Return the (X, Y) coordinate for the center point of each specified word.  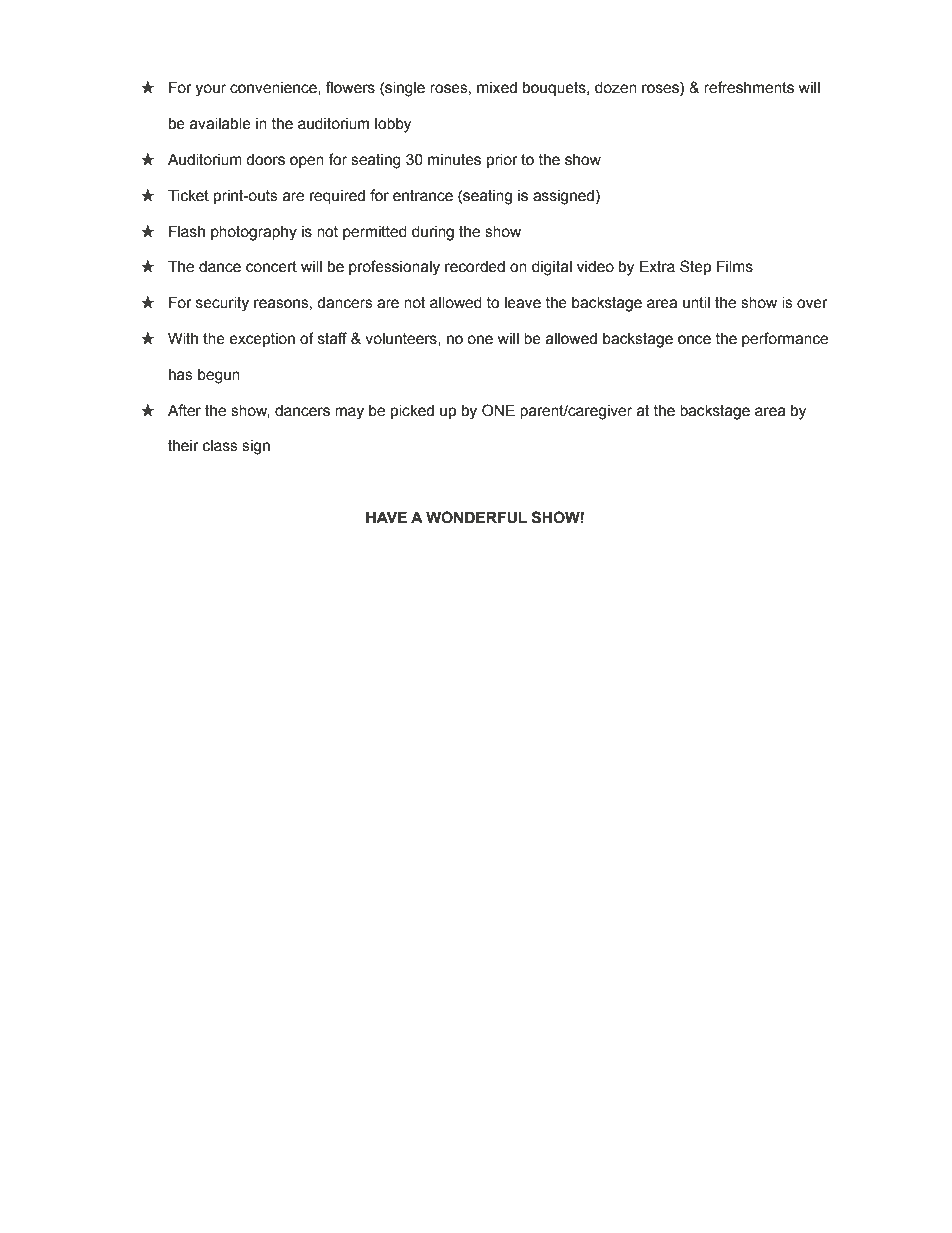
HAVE (386, 517)
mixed (497, 88)
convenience (274, 88)
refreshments (749, 87)
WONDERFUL (476, 517)
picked (412, 411)
